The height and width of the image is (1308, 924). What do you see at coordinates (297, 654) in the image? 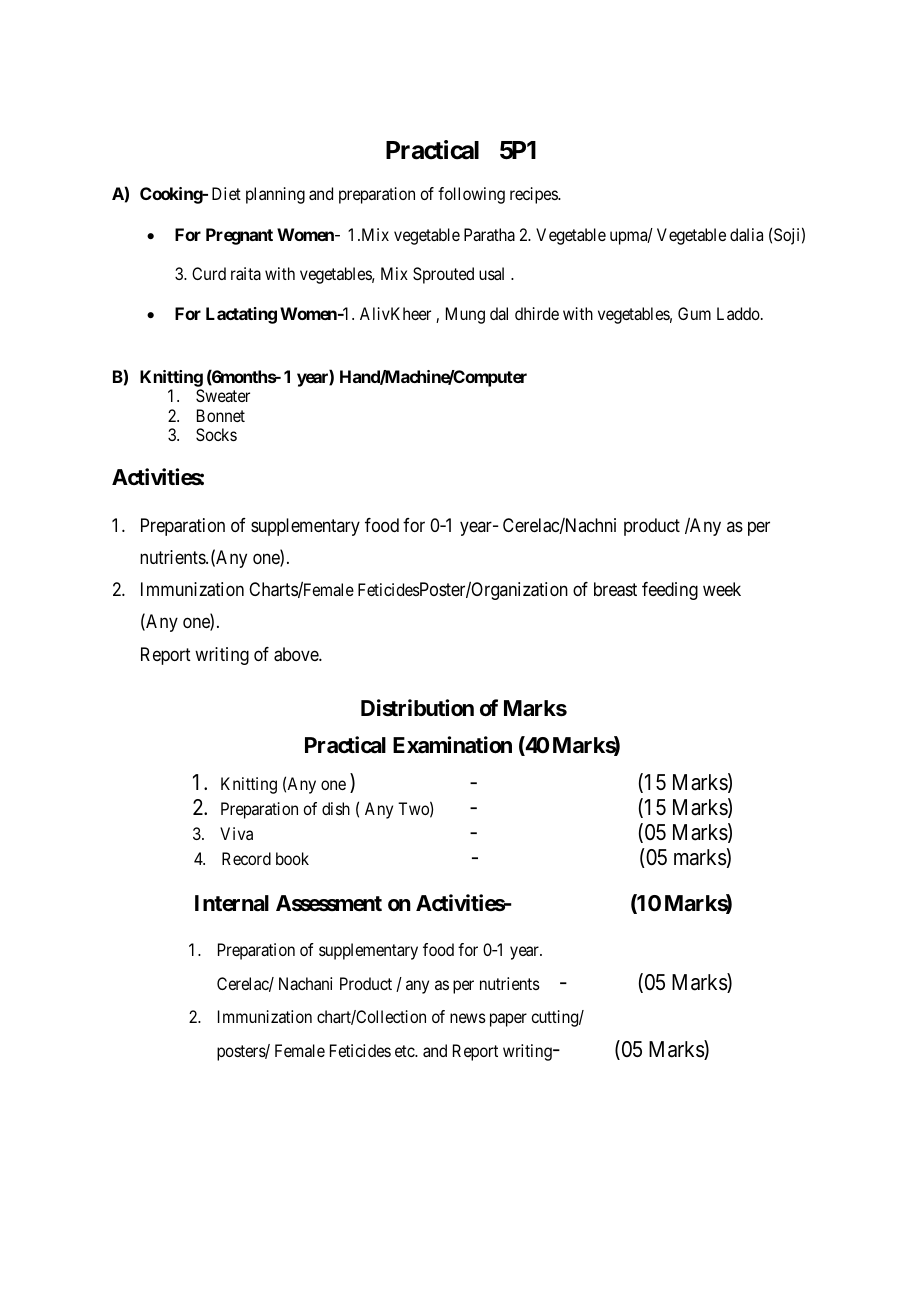
I see `above` at bounding box center [297, 654].
